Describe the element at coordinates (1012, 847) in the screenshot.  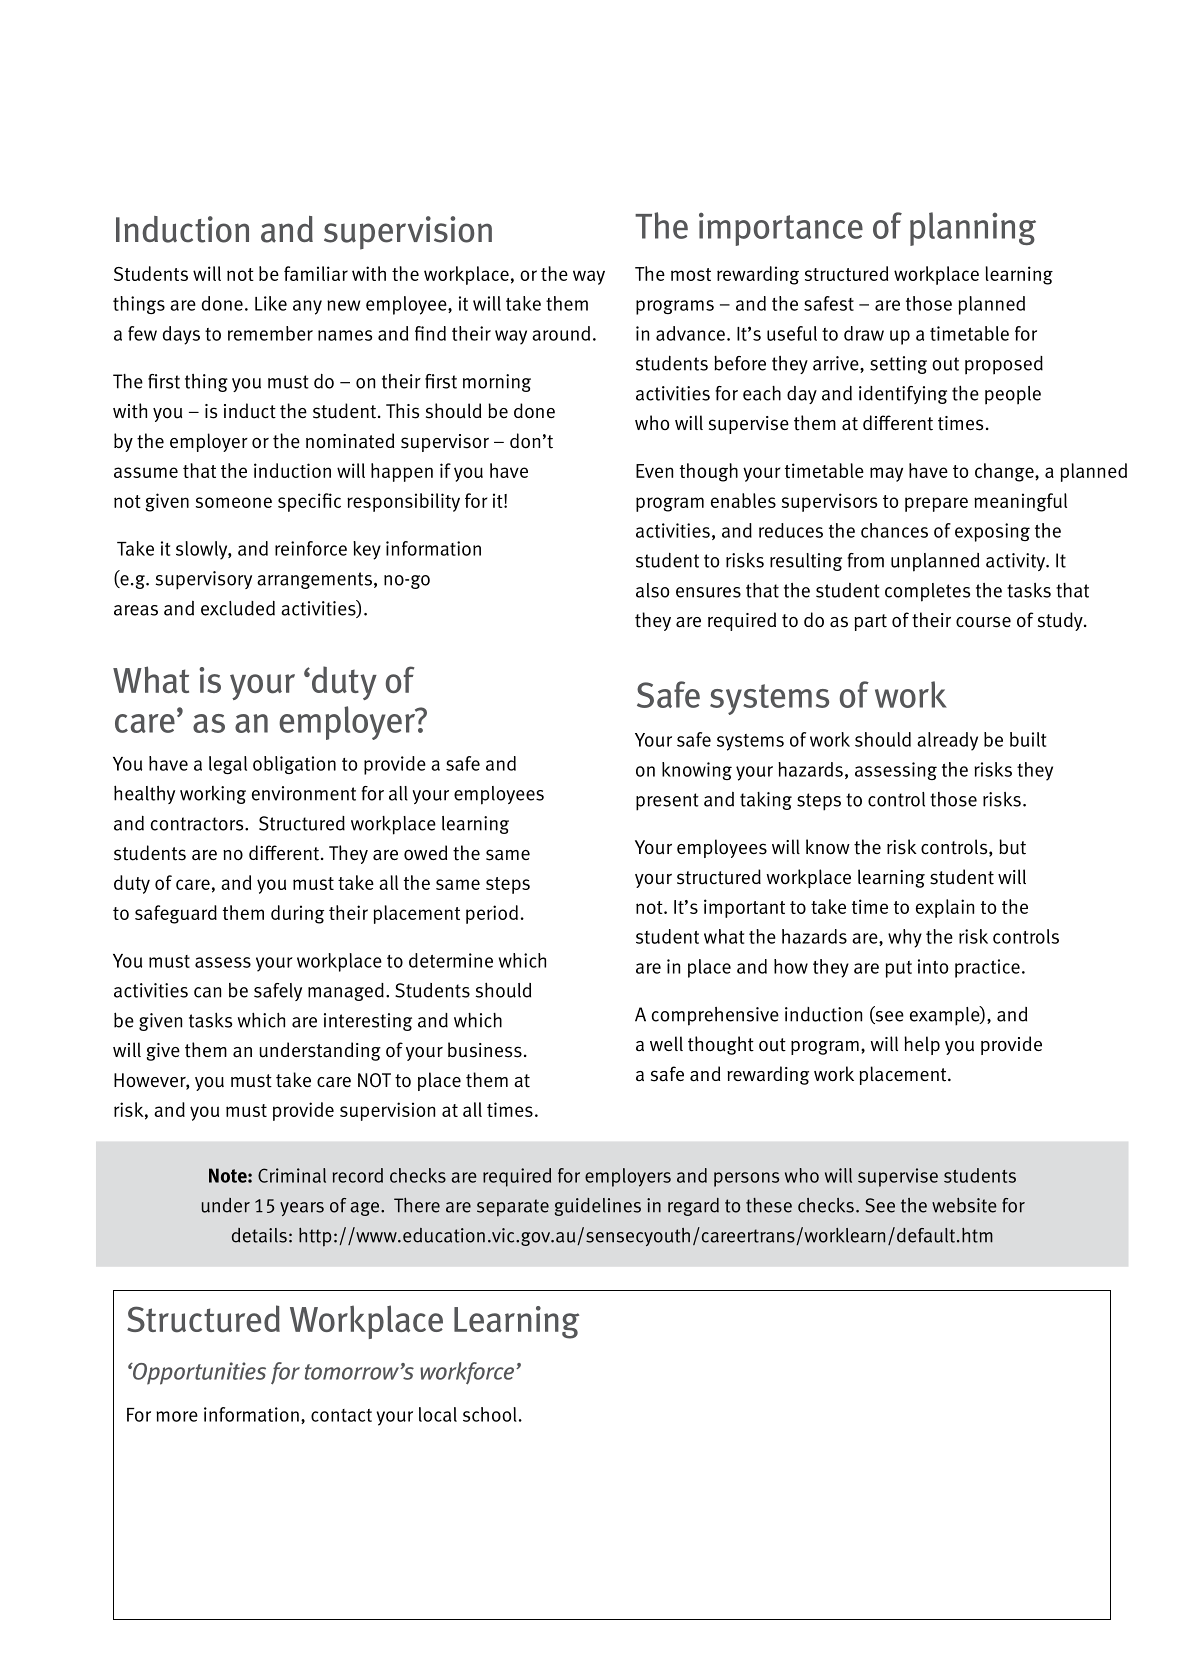
I see `but` at that location.
